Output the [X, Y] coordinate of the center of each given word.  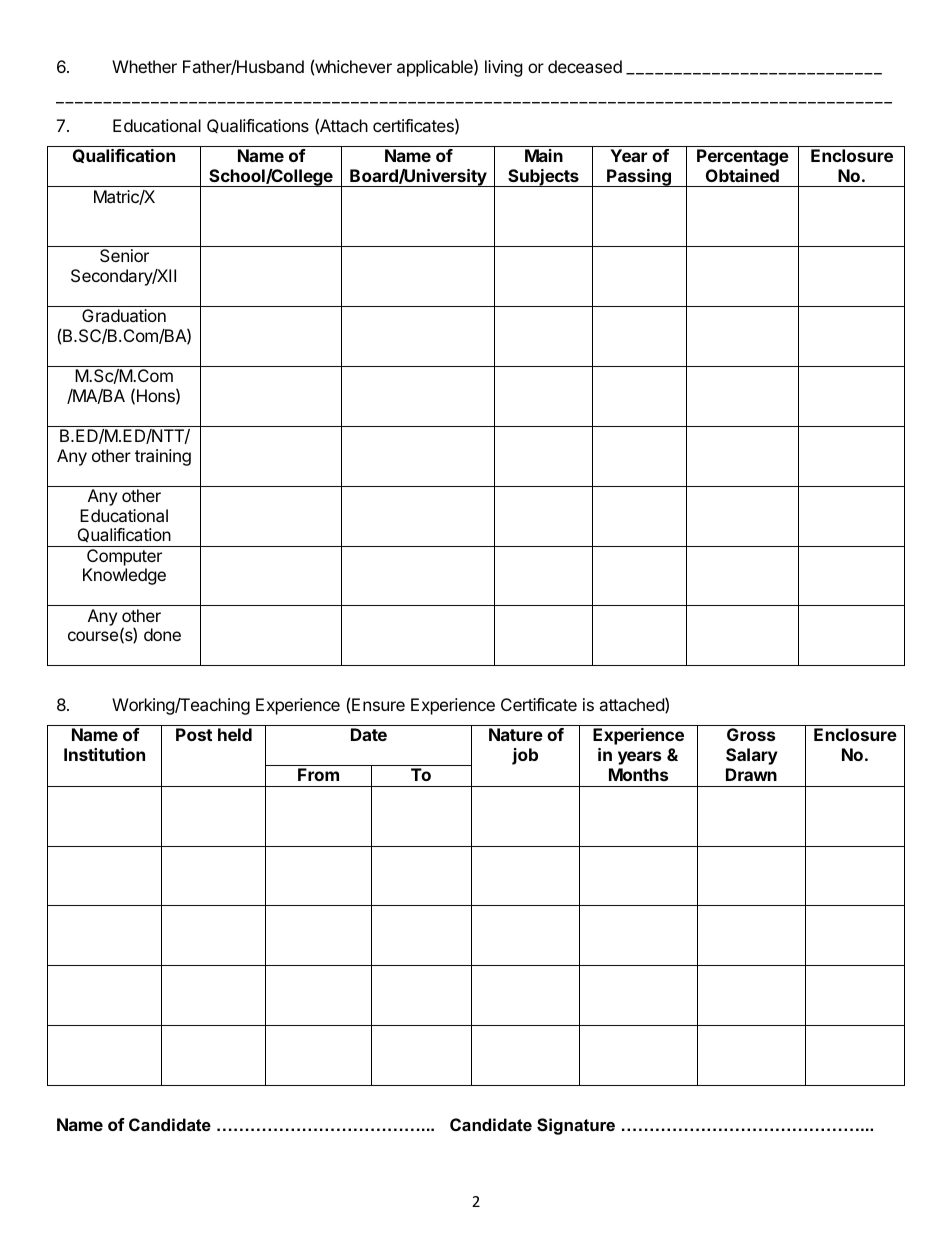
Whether [144, 66]
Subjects [543, 178]
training [163, 457]
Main [544, 155]
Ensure [378, 704]
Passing [639, 178]
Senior [124, 255]
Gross [751, 734]
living [504, 68]
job [525, 756]
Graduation [124, 315]
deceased [585, 66]
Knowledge [124, 576]
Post [194, 734]
